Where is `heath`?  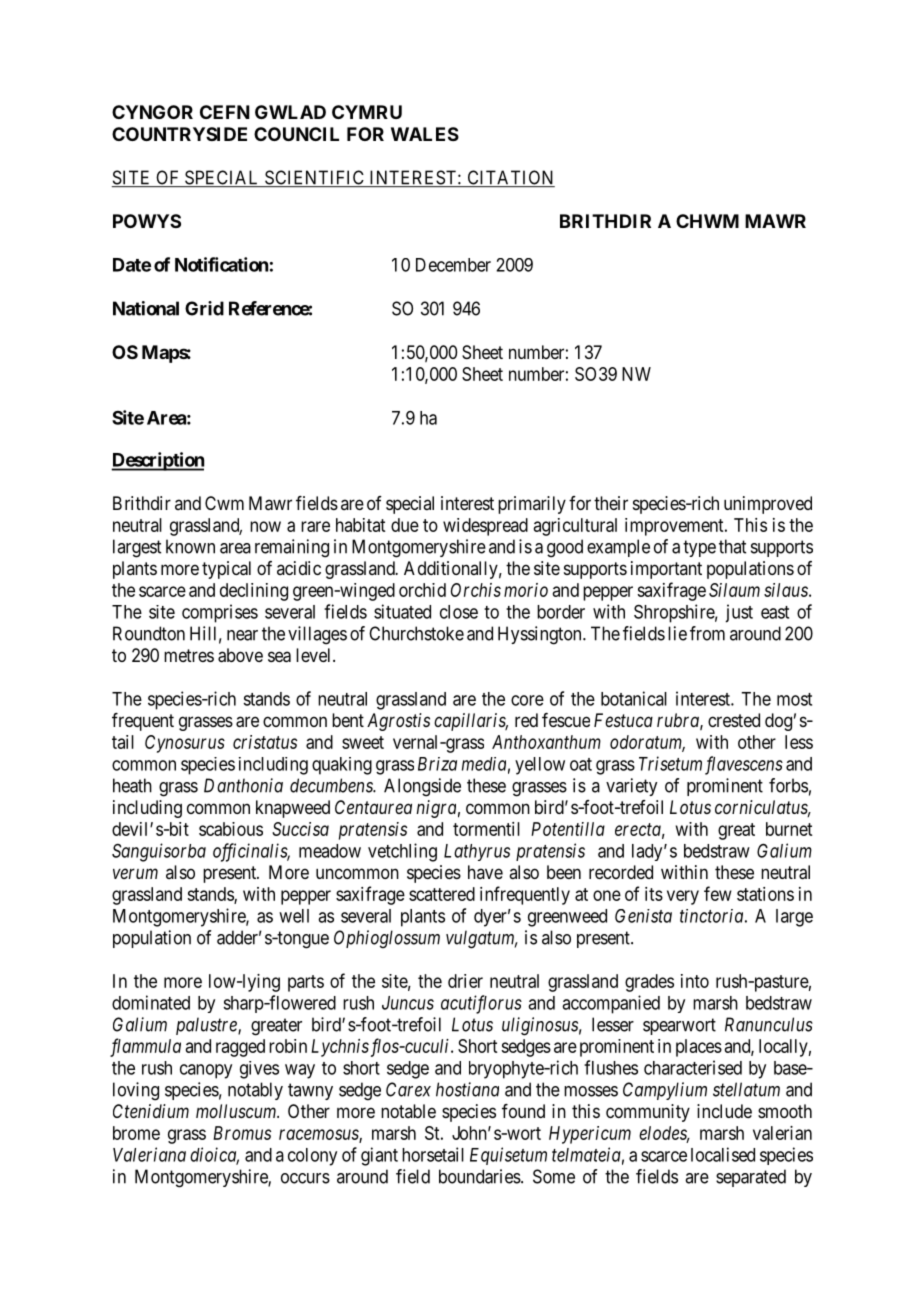
heath is located at coordinates (132, 785).
